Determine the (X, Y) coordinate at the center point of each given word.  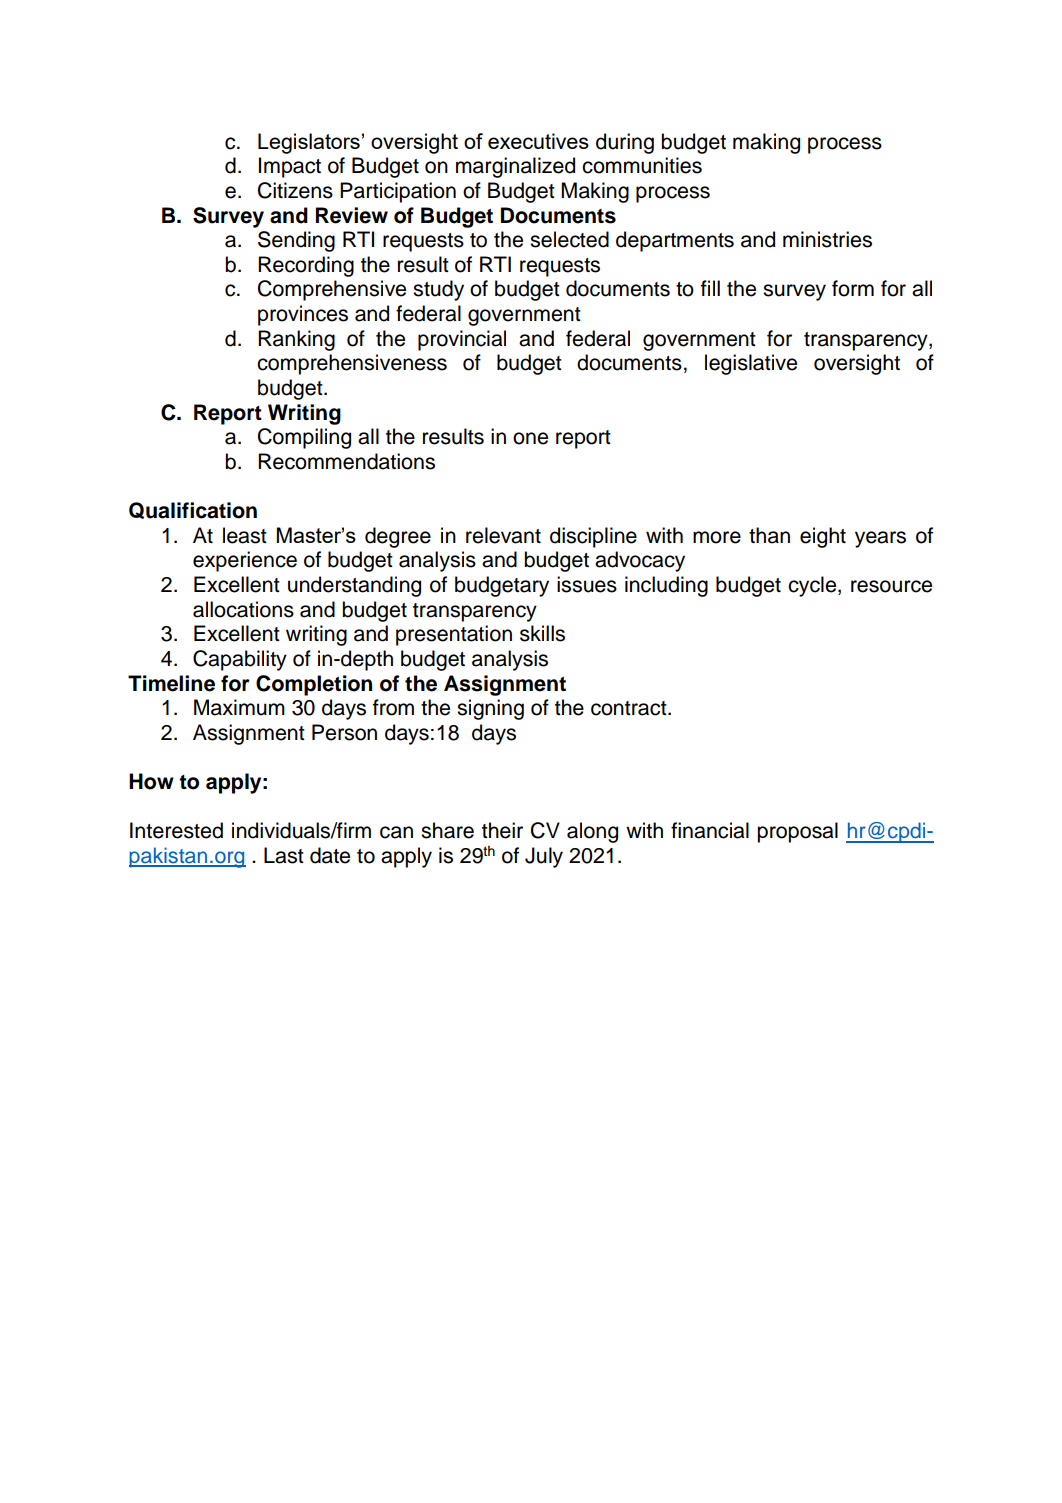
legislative (751, 364)
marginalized (515, 167)
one (530, 438)
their (502, 830)
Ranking (296, 340)
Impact (290, 167)
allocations (243, 609)
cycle (813, 586)
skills (542, 633)
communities (642, 165)
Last (284, 855)
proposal (797, 832)
